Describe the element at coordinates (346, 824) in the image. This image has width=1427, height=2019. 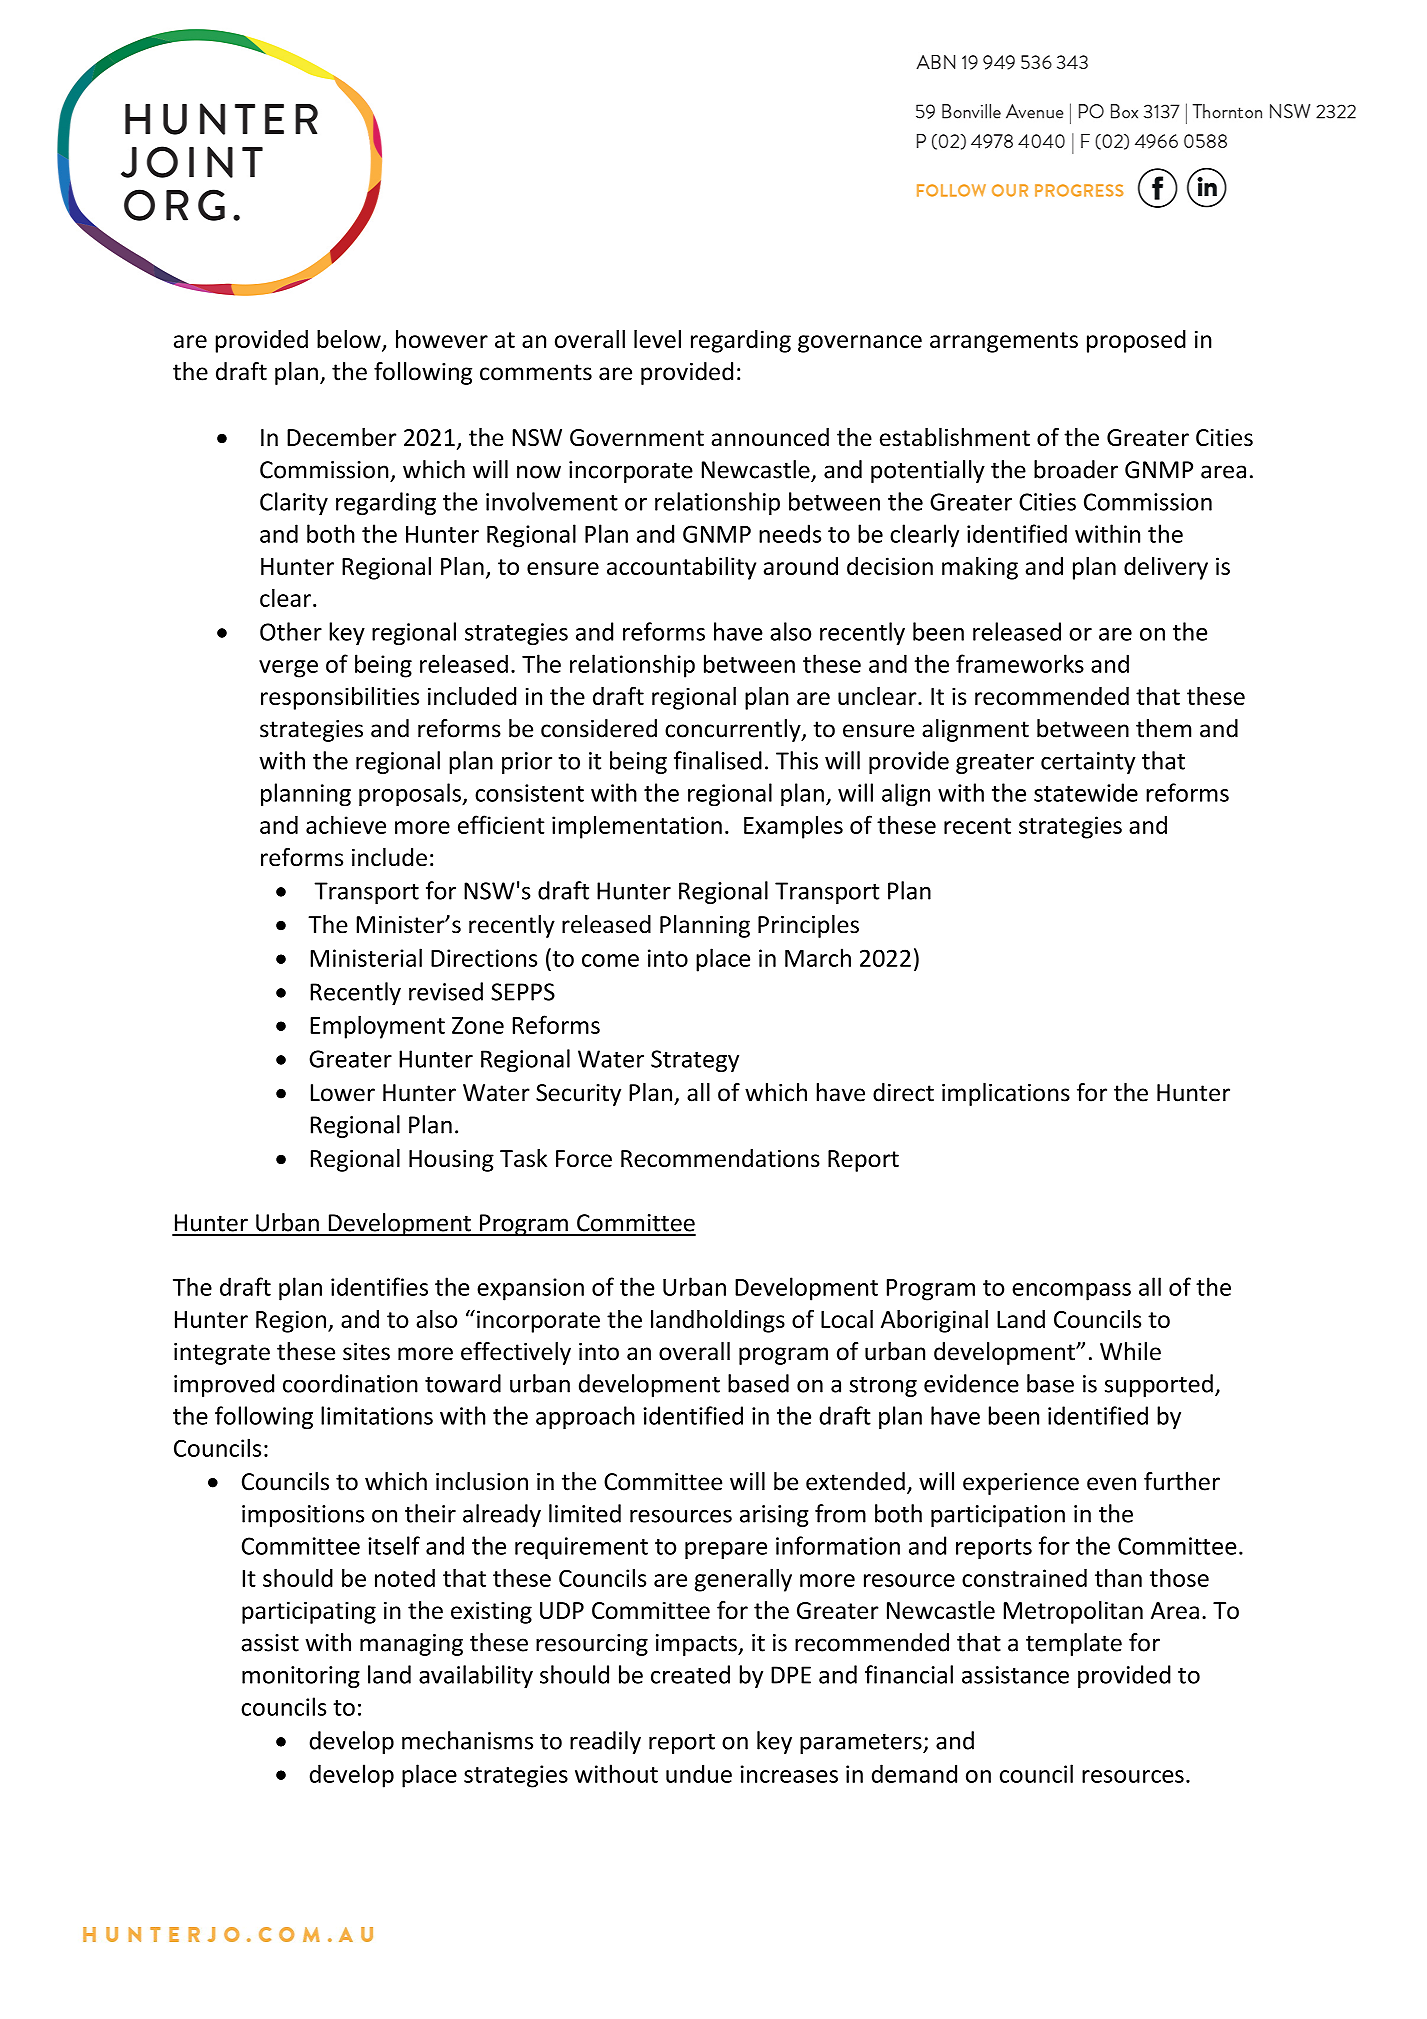
I see `achieve` at that location.
